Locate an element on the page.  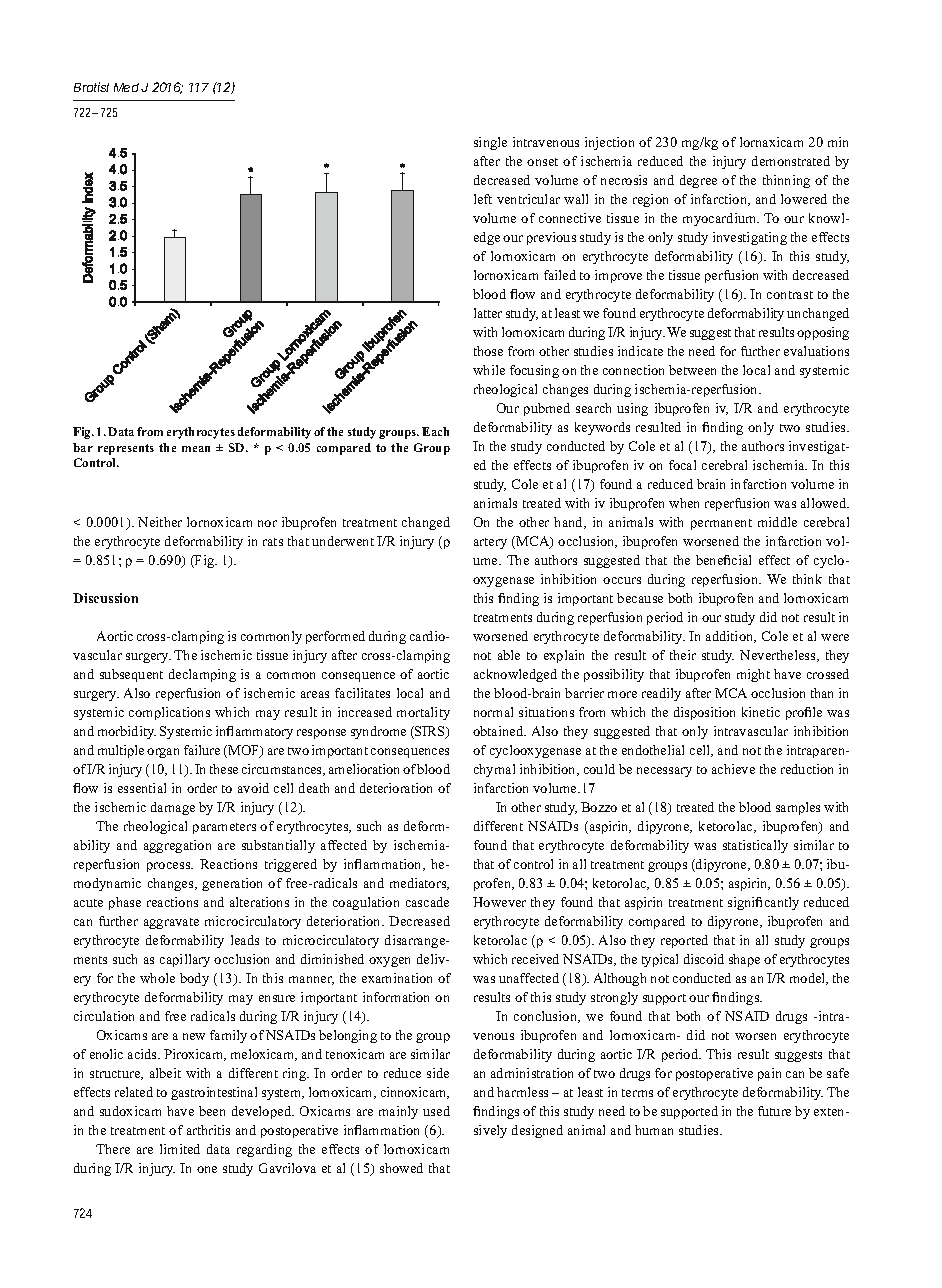
left is located at coordinates (483, 199).
